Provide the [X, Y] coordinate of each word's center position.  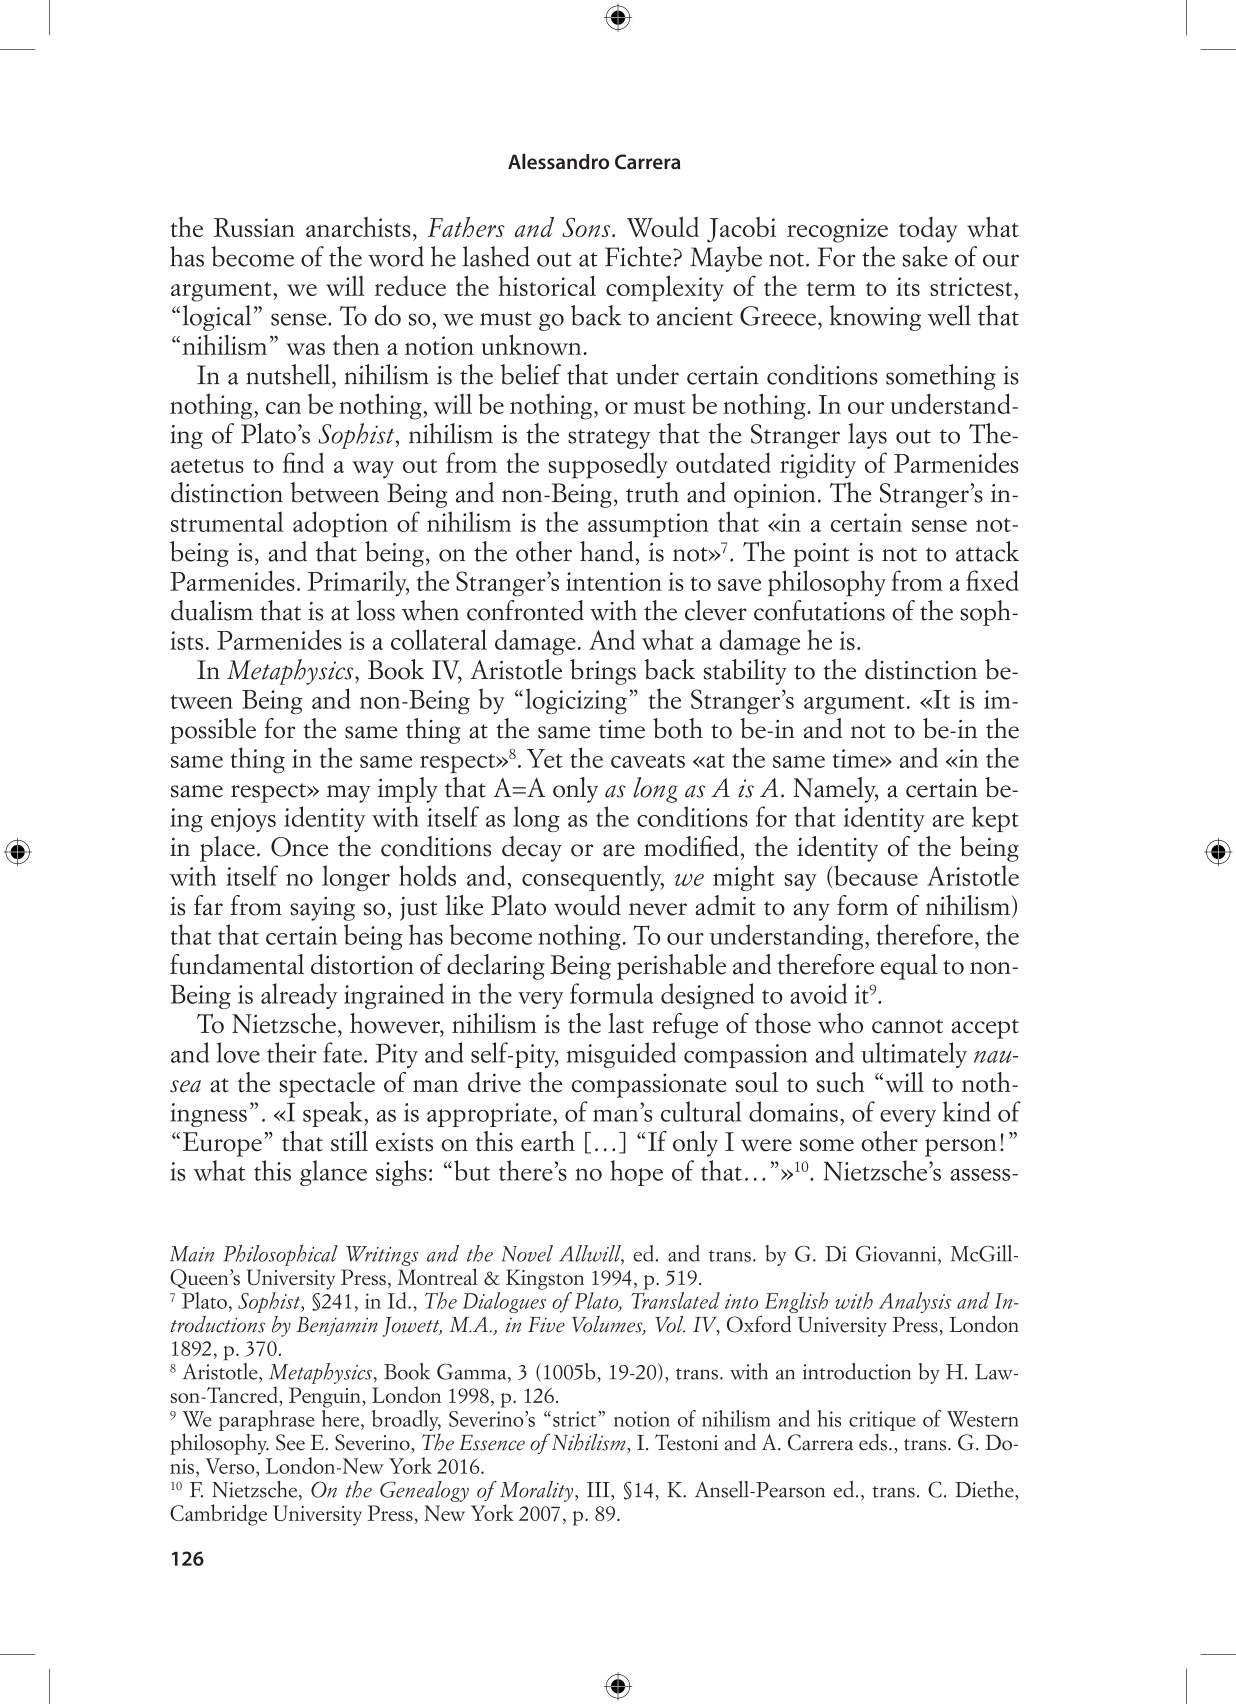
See [290, 1442]
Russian [254, 227]
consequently [593, 878]
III [599, 1489]
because [875, 875]
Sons [587, 227]
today [928, 230]
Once [299, 847]
